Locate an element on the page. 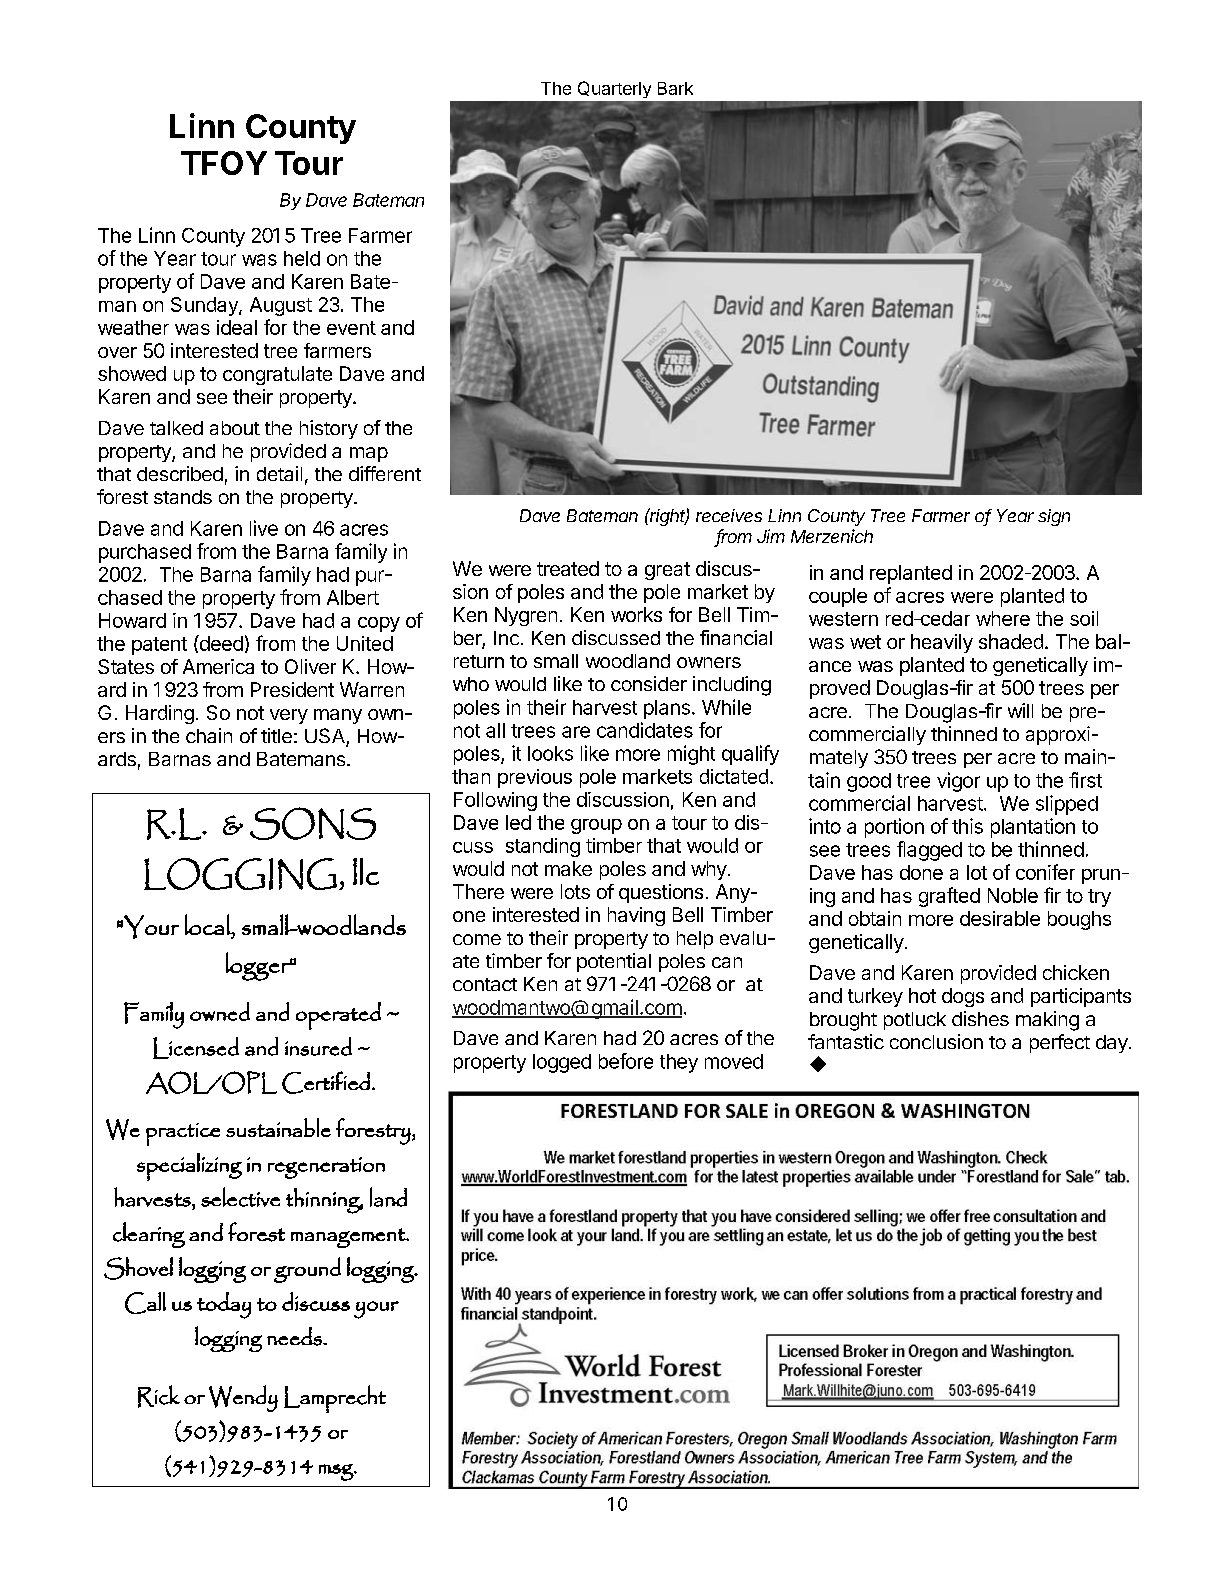 This image has width=1228, height=1589. chain is located at coordinates (209, 735).
